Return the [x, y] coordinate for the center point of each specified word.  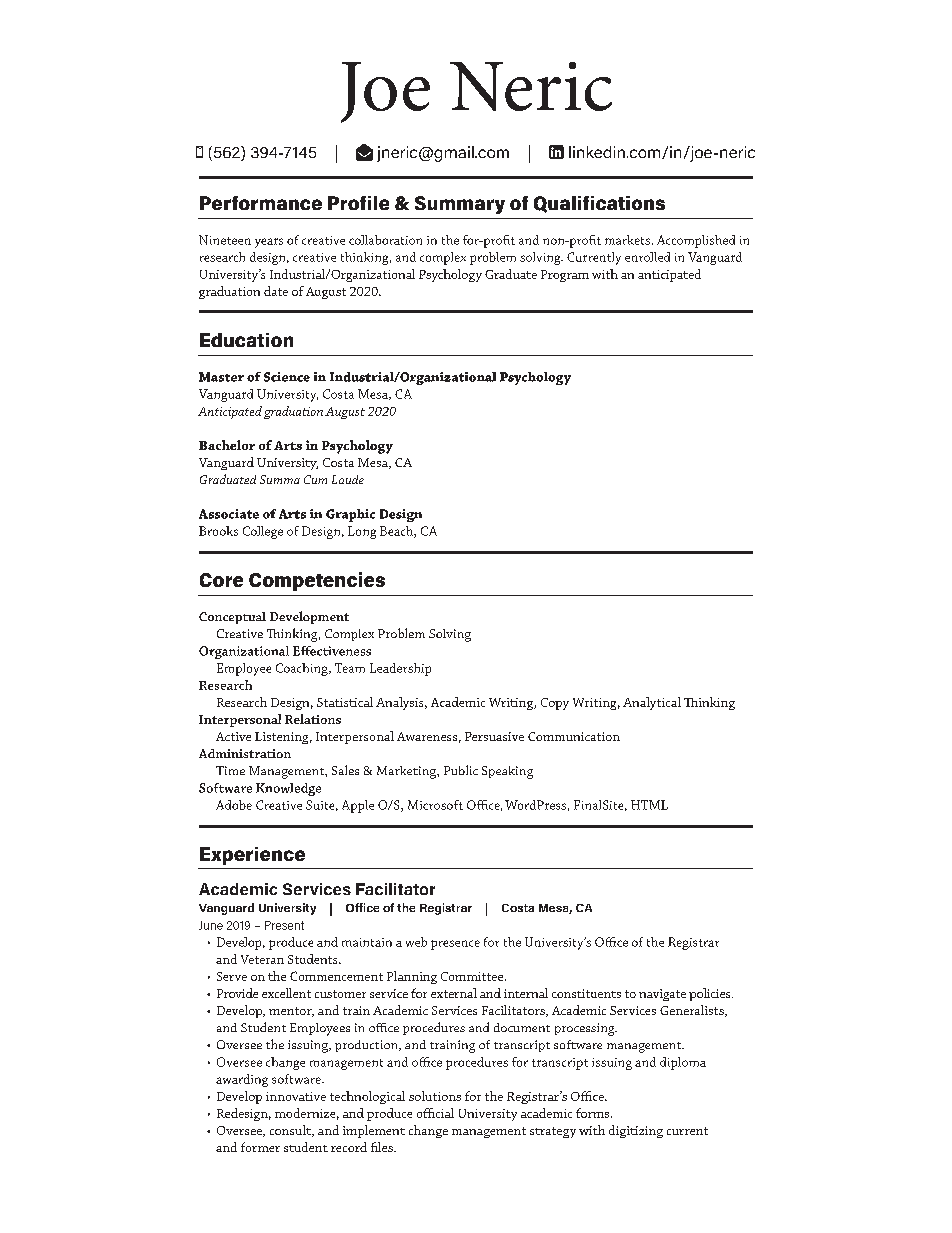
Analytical [652, 703]
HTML [649, 805]
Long [362, 532]
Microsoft [435, 805]
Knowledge [288, 789]
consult [291, 1131]
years [269, 243]
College [263, 532]
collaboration [385, 240]
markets [629, 240]
